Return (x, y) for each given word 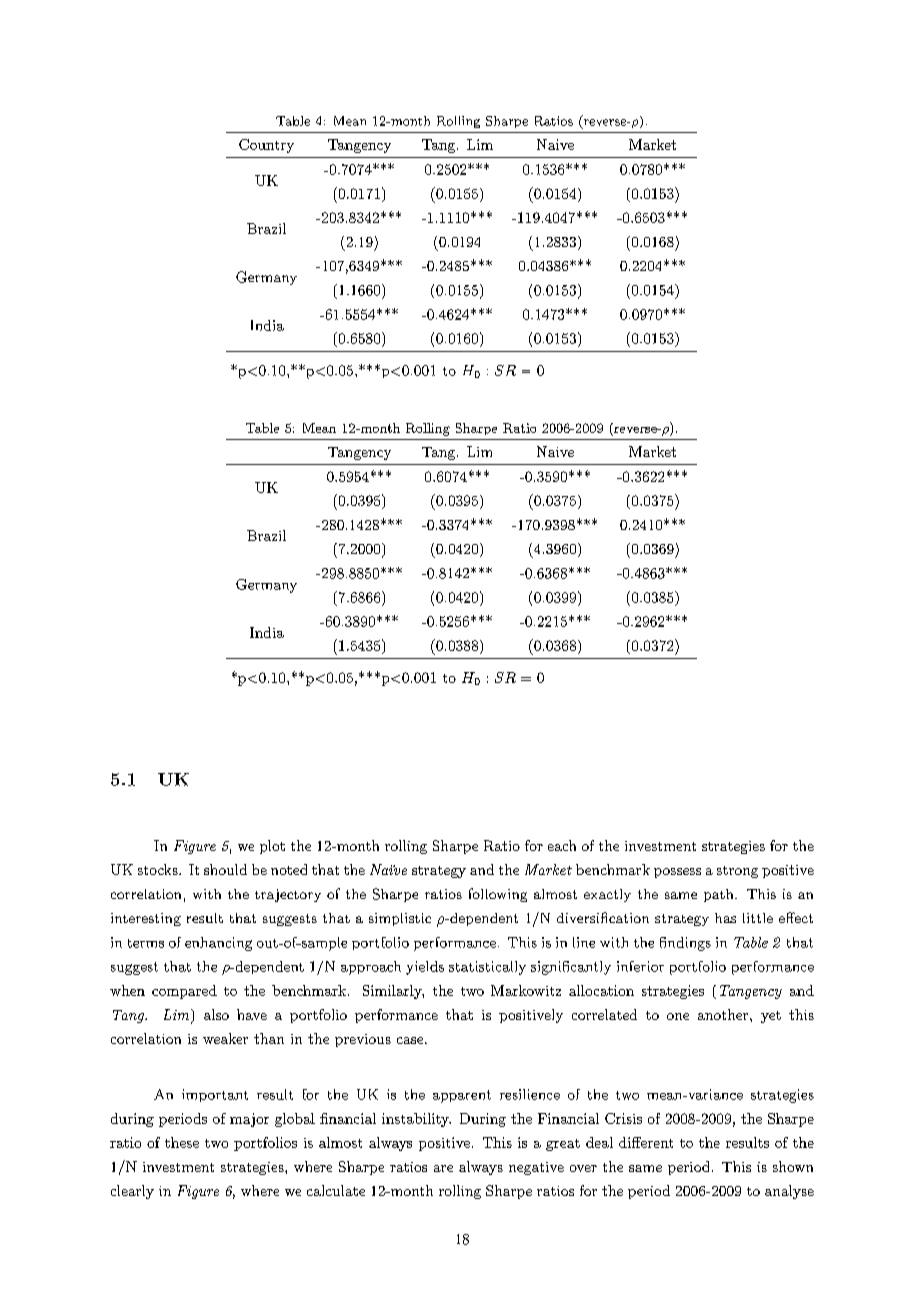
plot (272, 847)
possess (677, 873)
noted (289, 869)
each (562, 845)
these (182, 1142)
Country (266, 146)
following (498, 895)
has (725, 918)
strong (737, 872)
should (225, 869)
